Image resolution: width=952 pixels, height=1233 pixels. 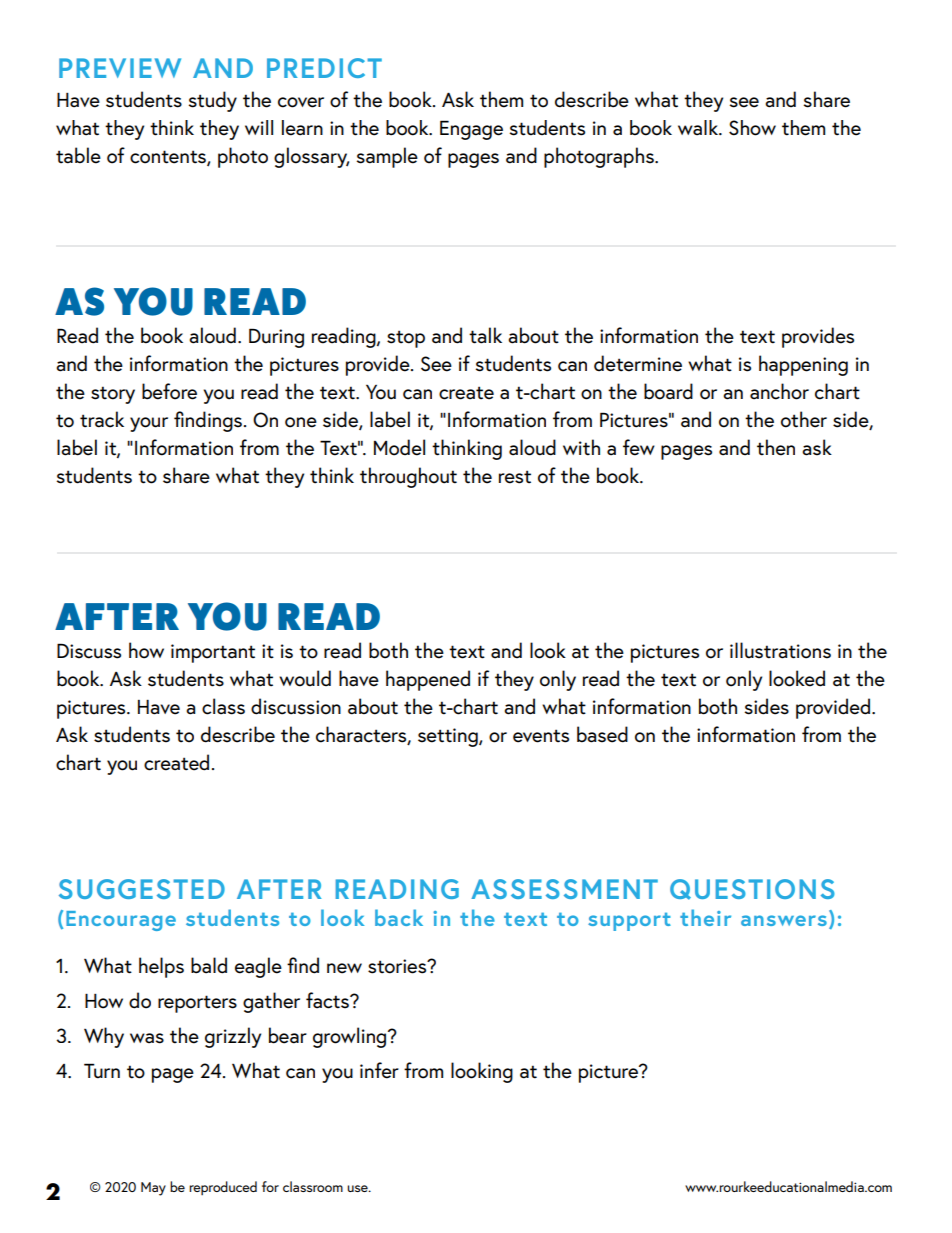 What do you see at coordinates (213, 653) in the page?
I see `important` at bounding box center [213, 653].
